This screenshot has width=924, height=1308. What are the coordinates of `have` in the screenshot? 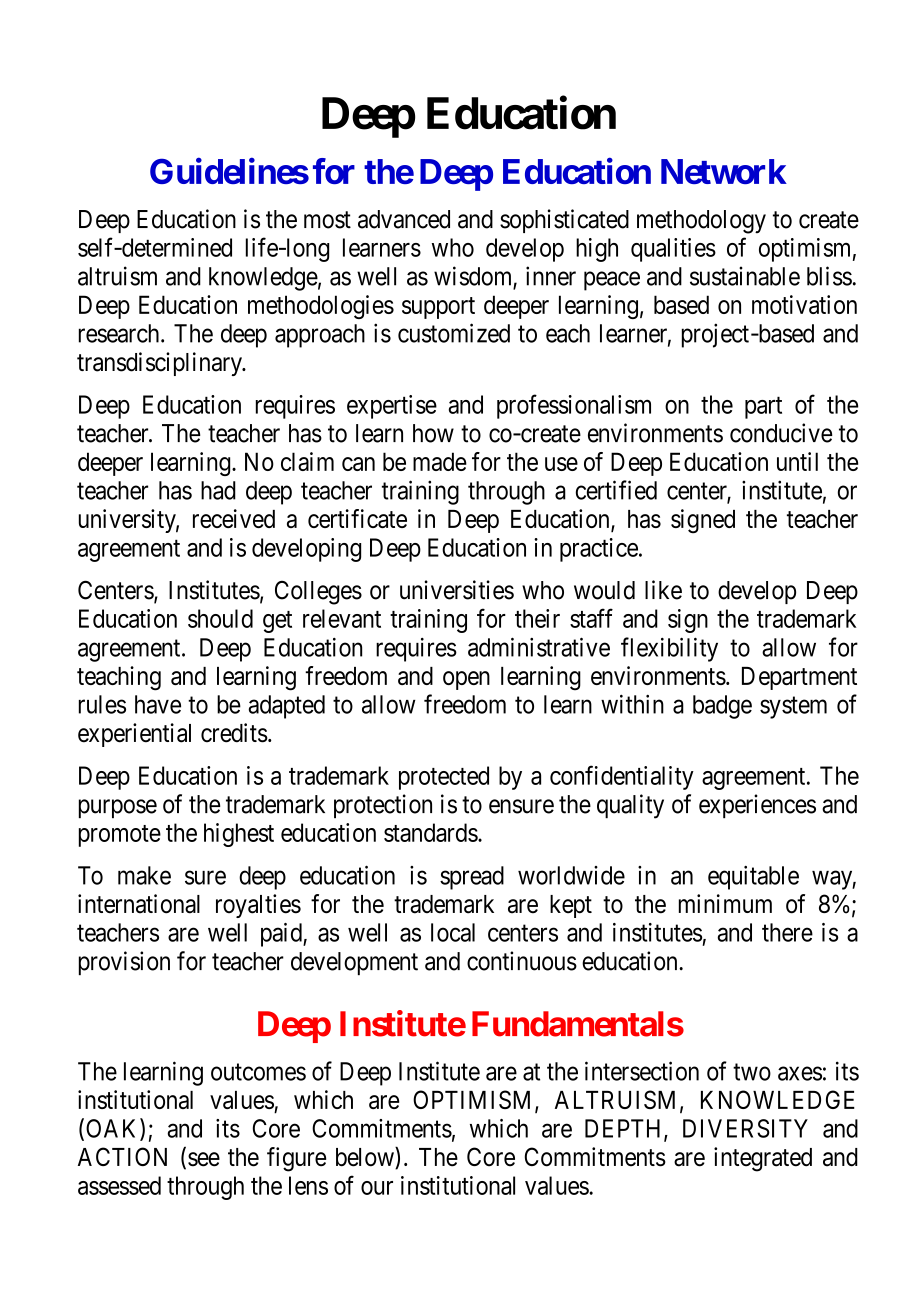 It's located at (158, 704).
